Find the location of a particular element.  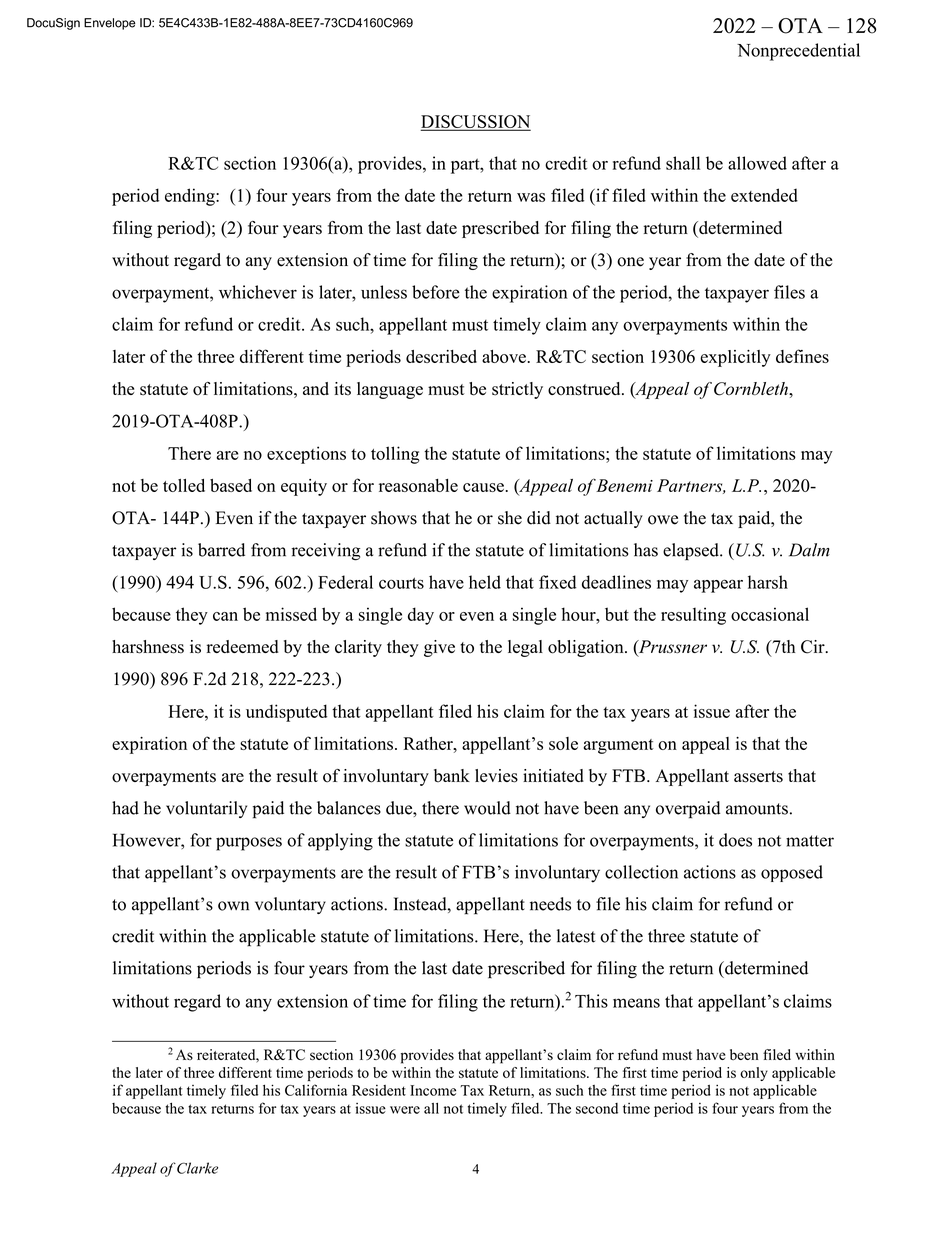

whichever is located at coordinates (258, 292).
